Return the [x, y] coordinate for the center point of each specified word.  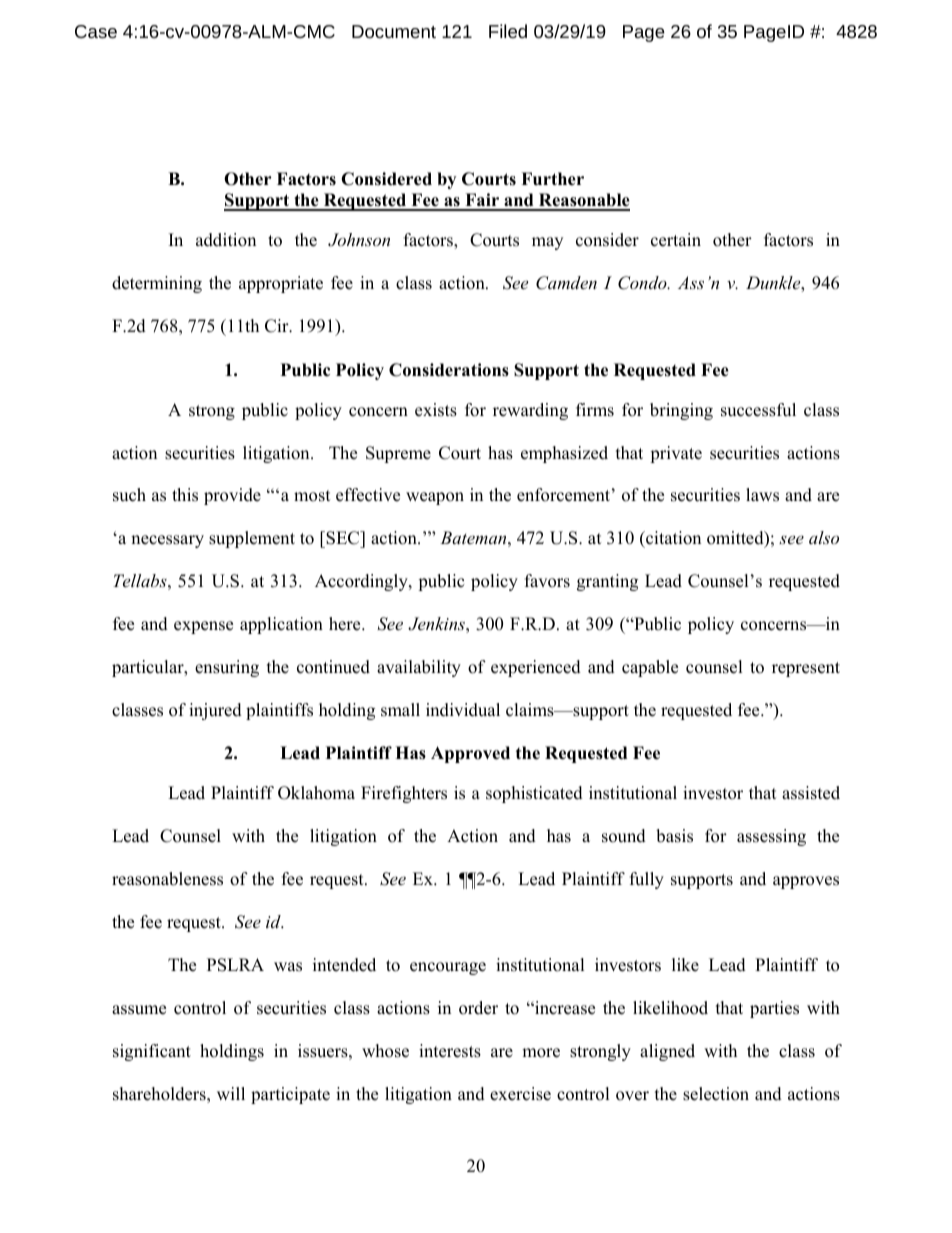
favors [547, 581]
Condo [643, 283]
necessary [167, 541]
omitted [736, 539]
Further [552, 179]
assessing [771, 837]
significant [152, 1052]
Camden [566, 283]
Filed [508, 31]
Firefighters [404, 794]
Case [96, 31]
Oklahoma [316, 793]
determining [157, 284]
